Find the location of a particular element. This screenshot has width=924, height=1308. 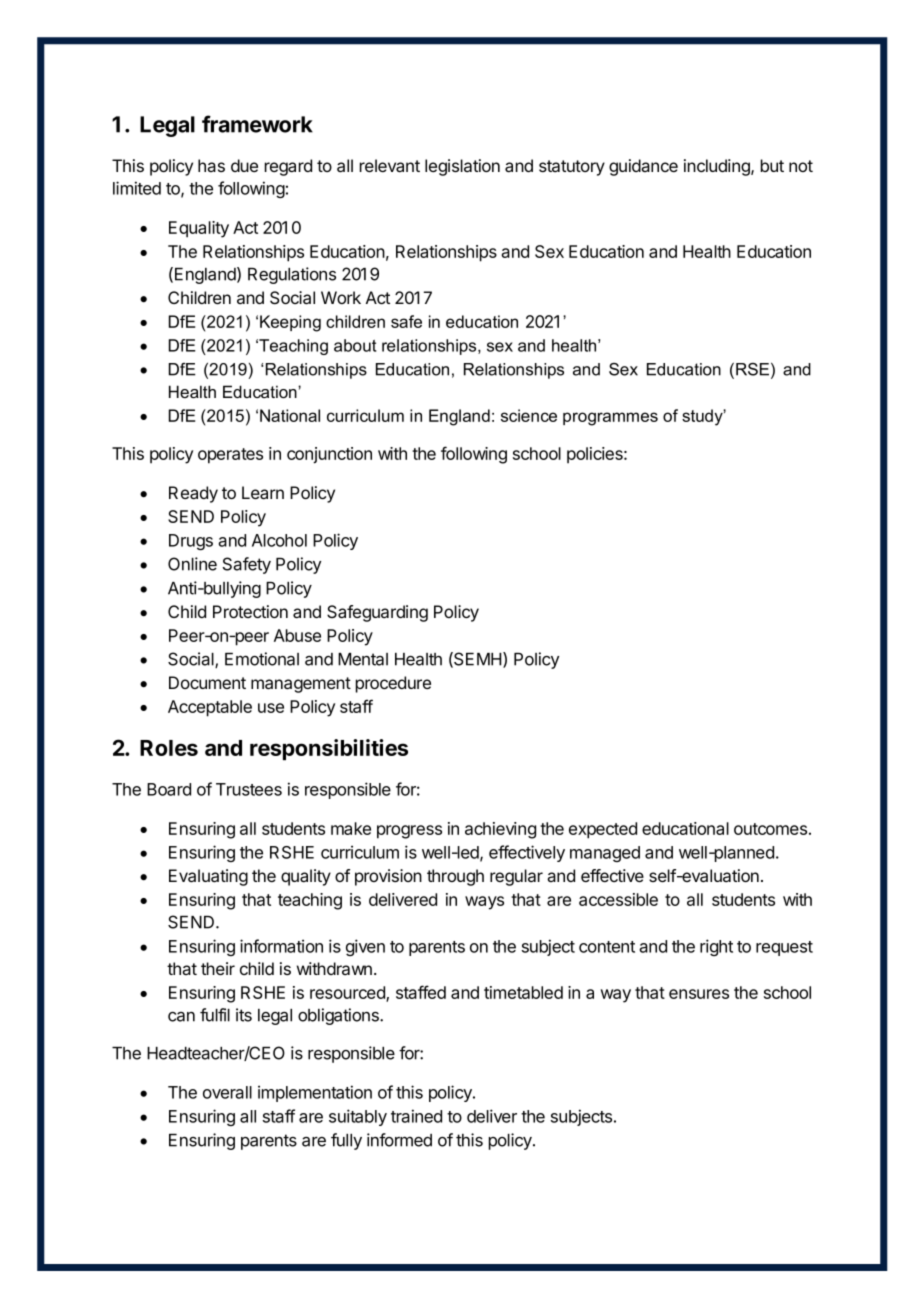

Document is located at coordinates (207, 682).
